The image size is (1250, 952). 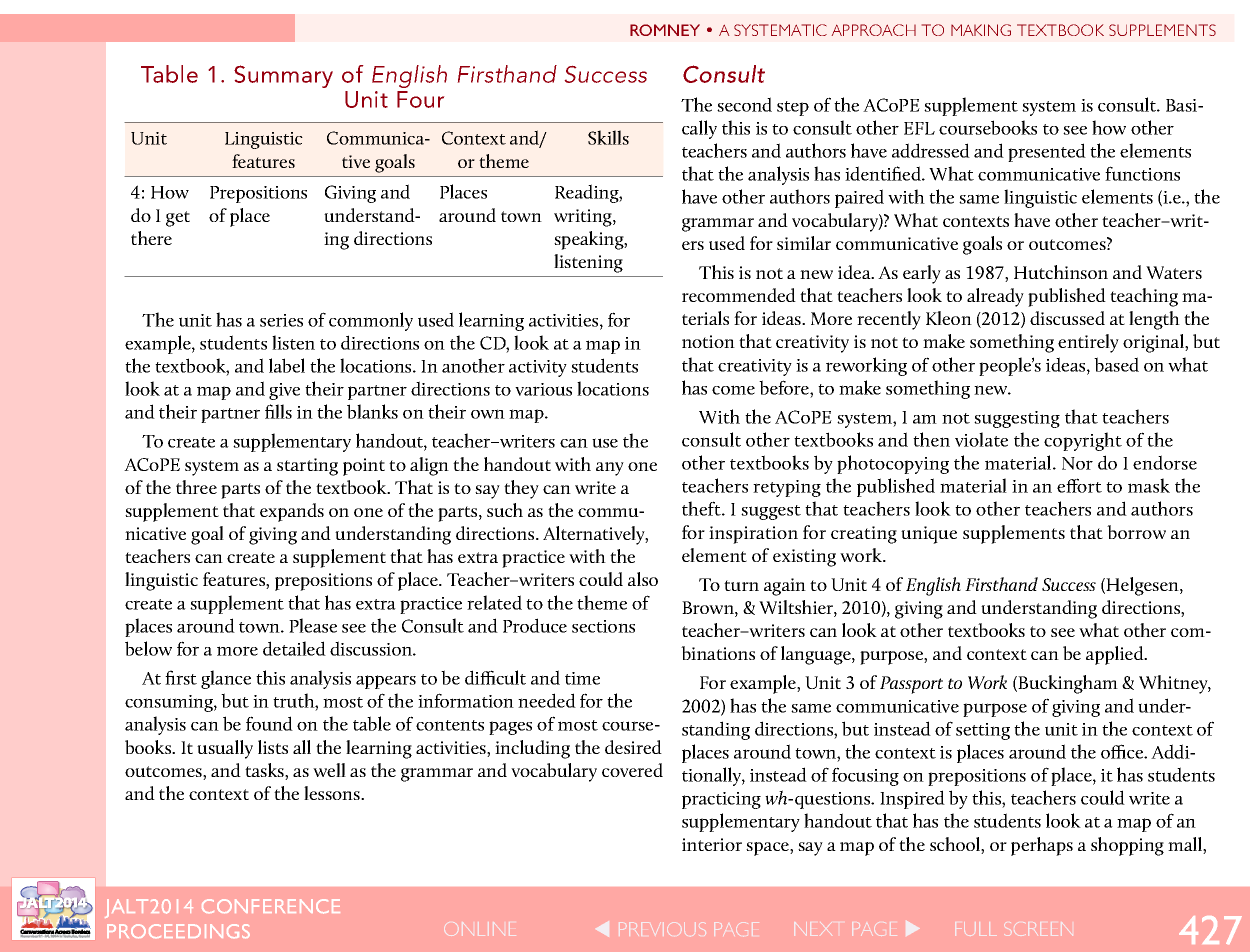 What do you see at coordinates (610, 469) in the image?
I see `any` at bounding box center [610, 469].
